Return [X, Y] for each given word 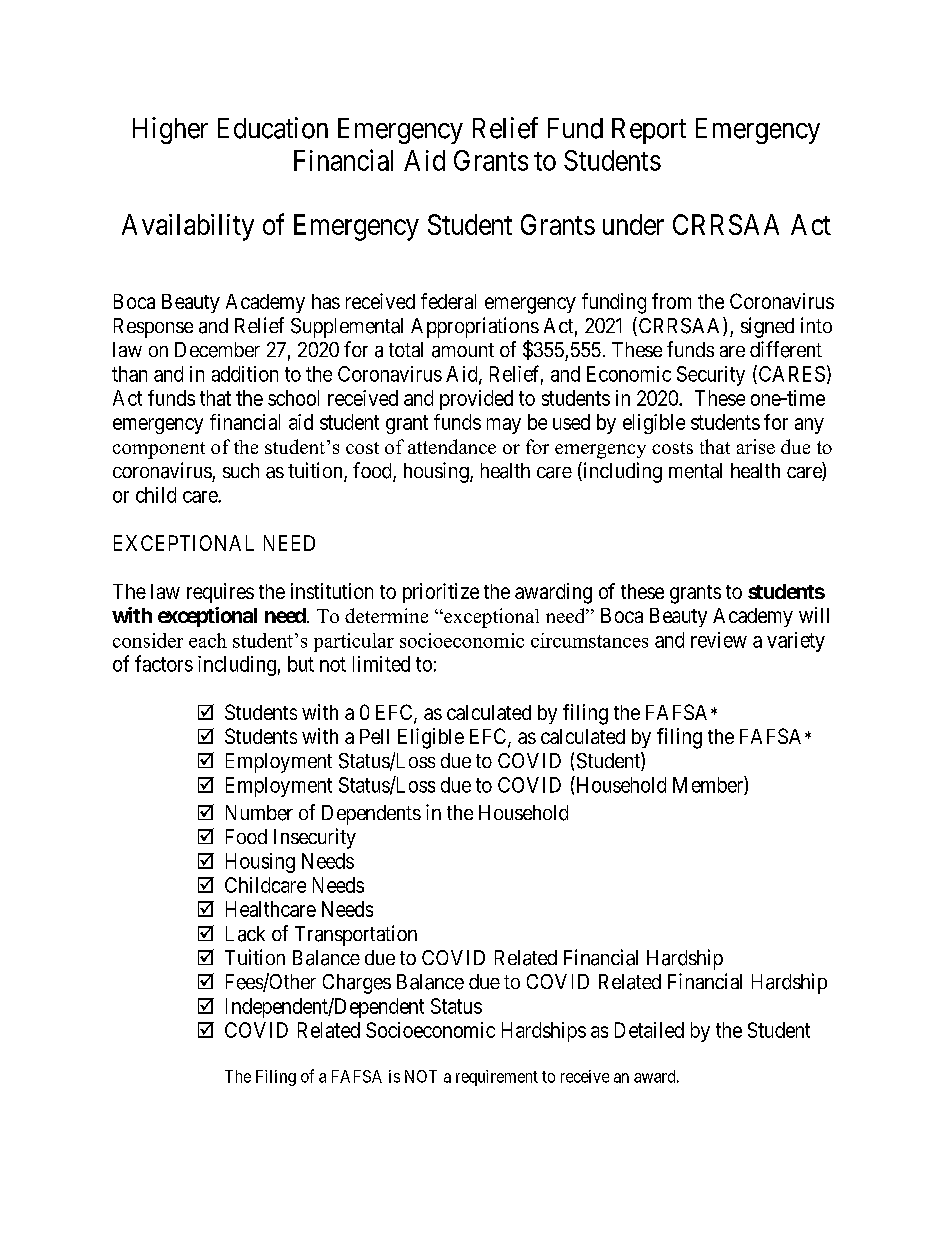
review [719, 640]
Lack [245, 934]
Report [649, 131]
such [241, 470]
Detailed [649, 1030]
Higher [170, 130]
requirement [497, 1078]
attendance [452, 446]
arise [756, 446]
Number [259, 813]
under [633, 224]
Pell [374, 736]
